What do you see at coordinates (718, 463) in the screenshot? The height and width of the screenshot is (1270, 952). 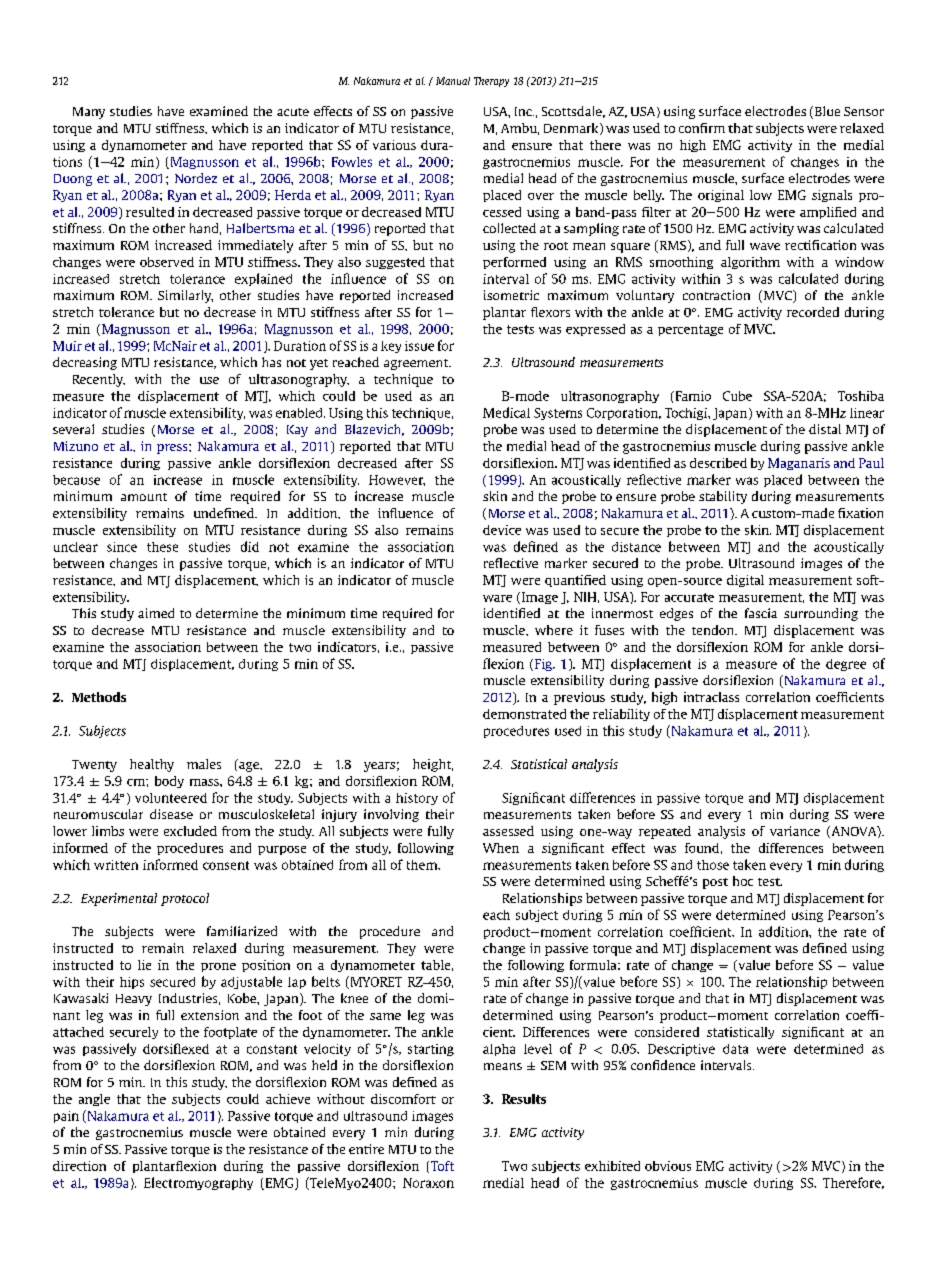 I see `described` at bounding box center [718, 463].
